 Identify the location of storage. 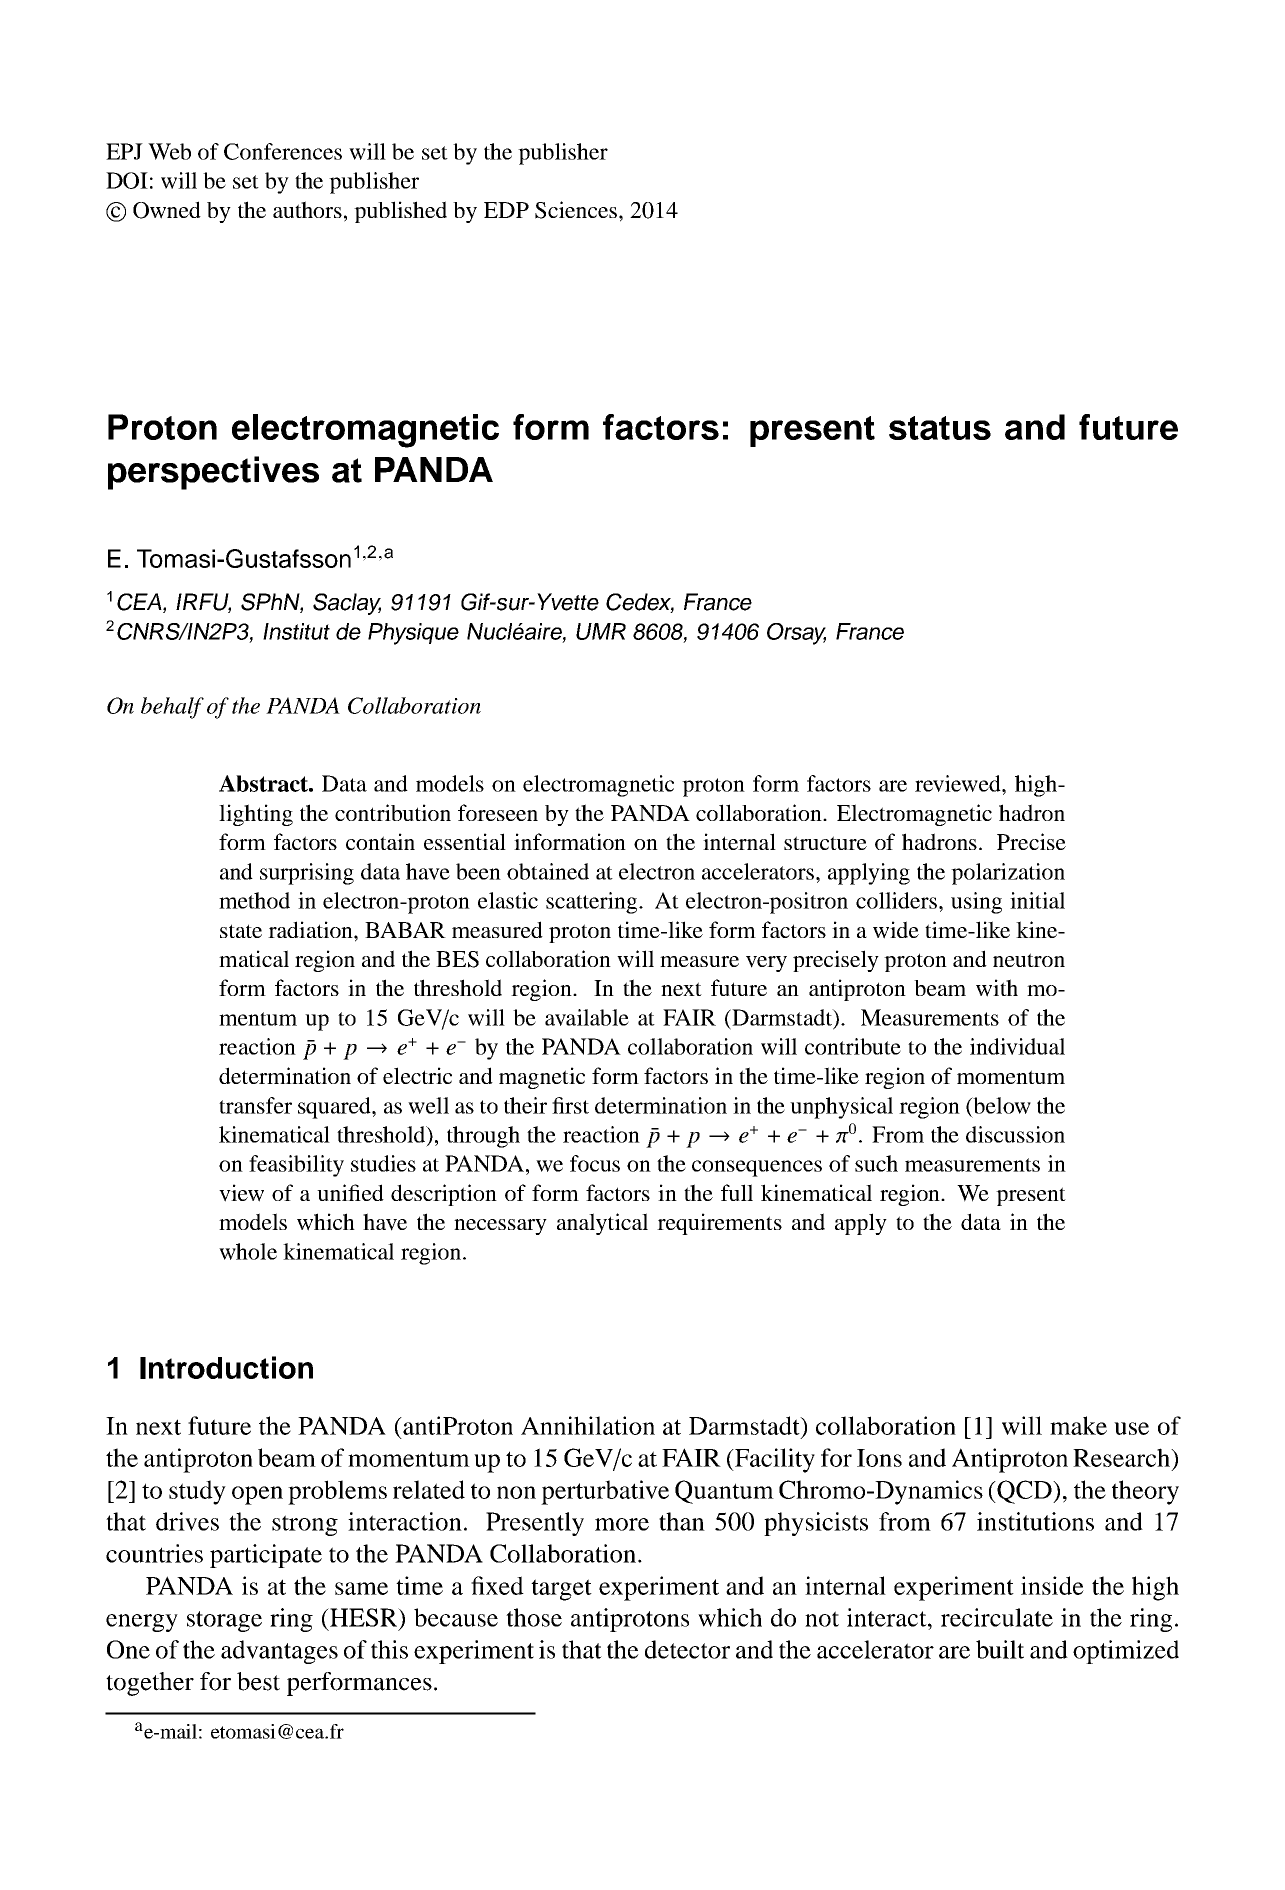
(224, 1621).
